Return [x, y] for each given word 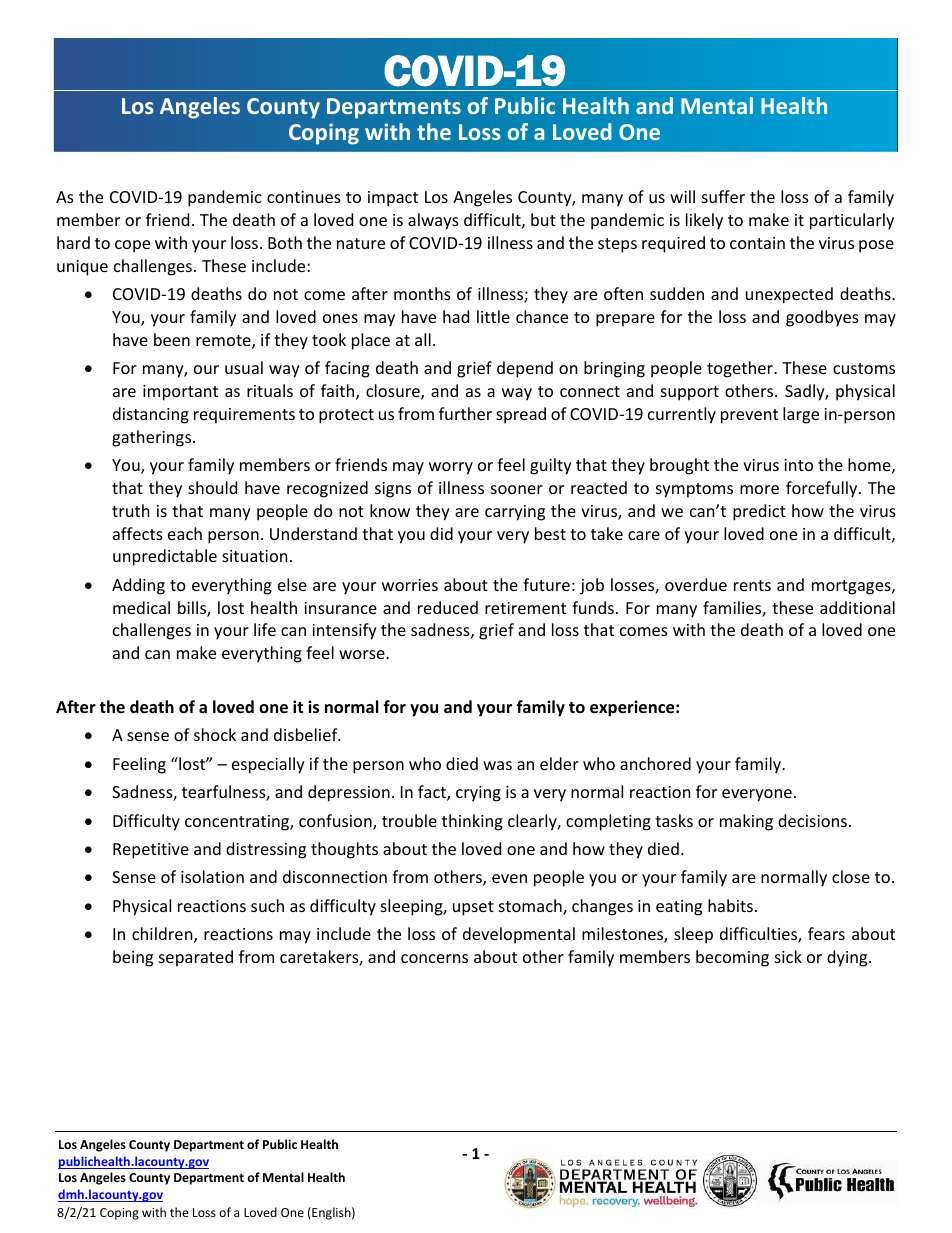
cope [132, 246]
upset [473, 908]
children [163, 935]
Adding [138, 586]
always [433, 221]
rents [752, 585]
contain [757, 243]
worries [410, 585]
